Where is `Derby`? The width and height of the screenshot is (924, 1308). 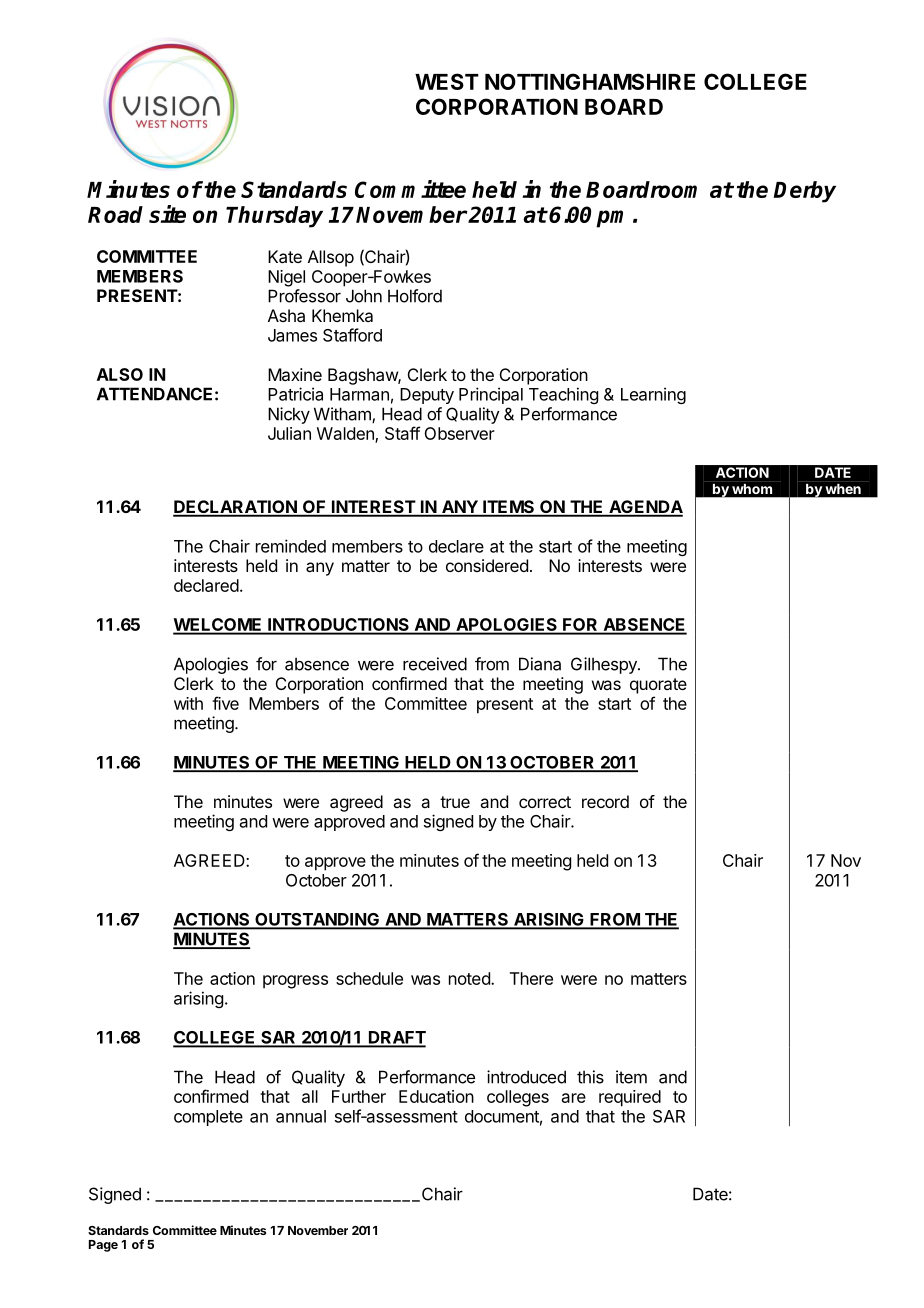 Derby is located at coordinates (804, 192).
